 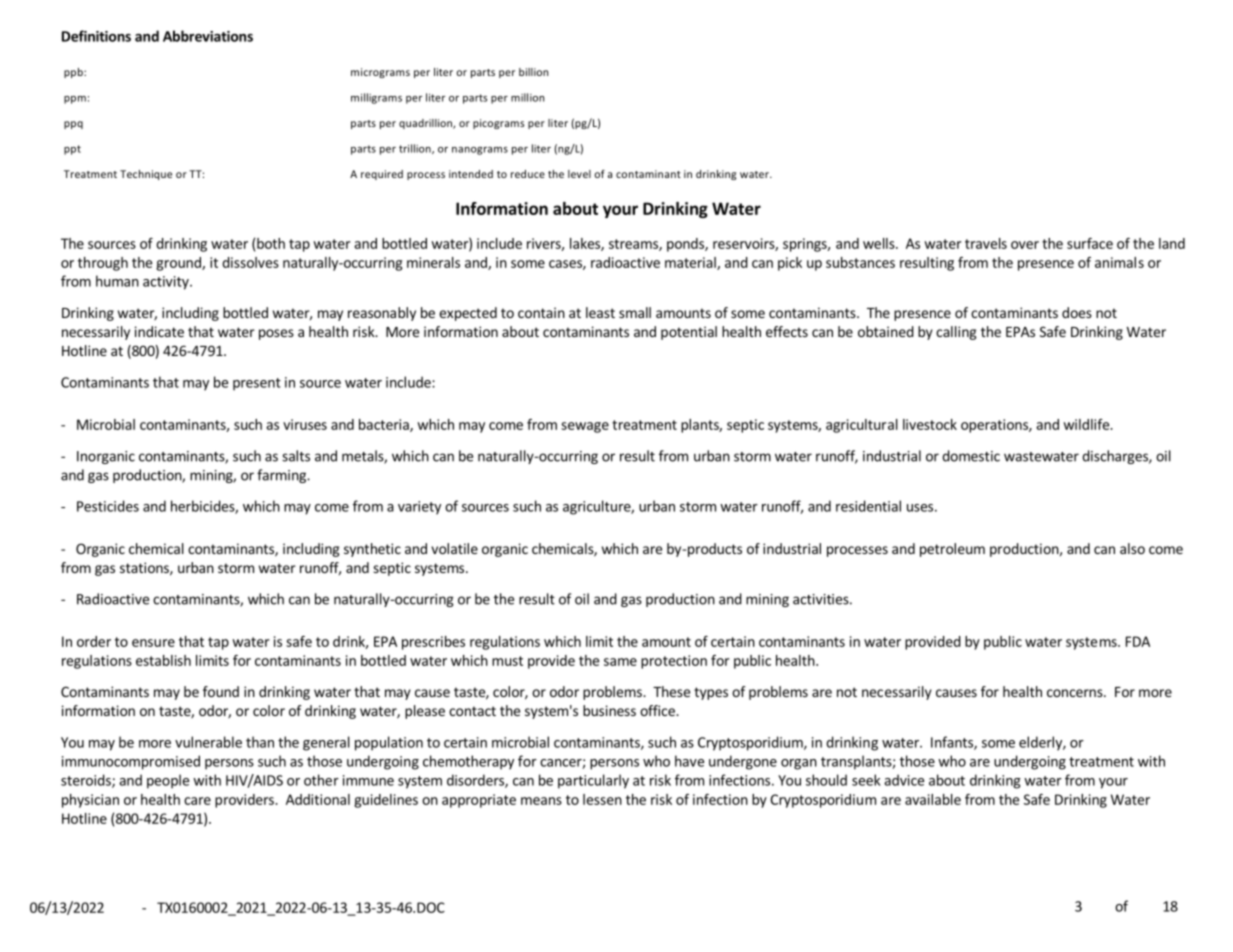 I want to click on operations, so click(x=995, y=426).
